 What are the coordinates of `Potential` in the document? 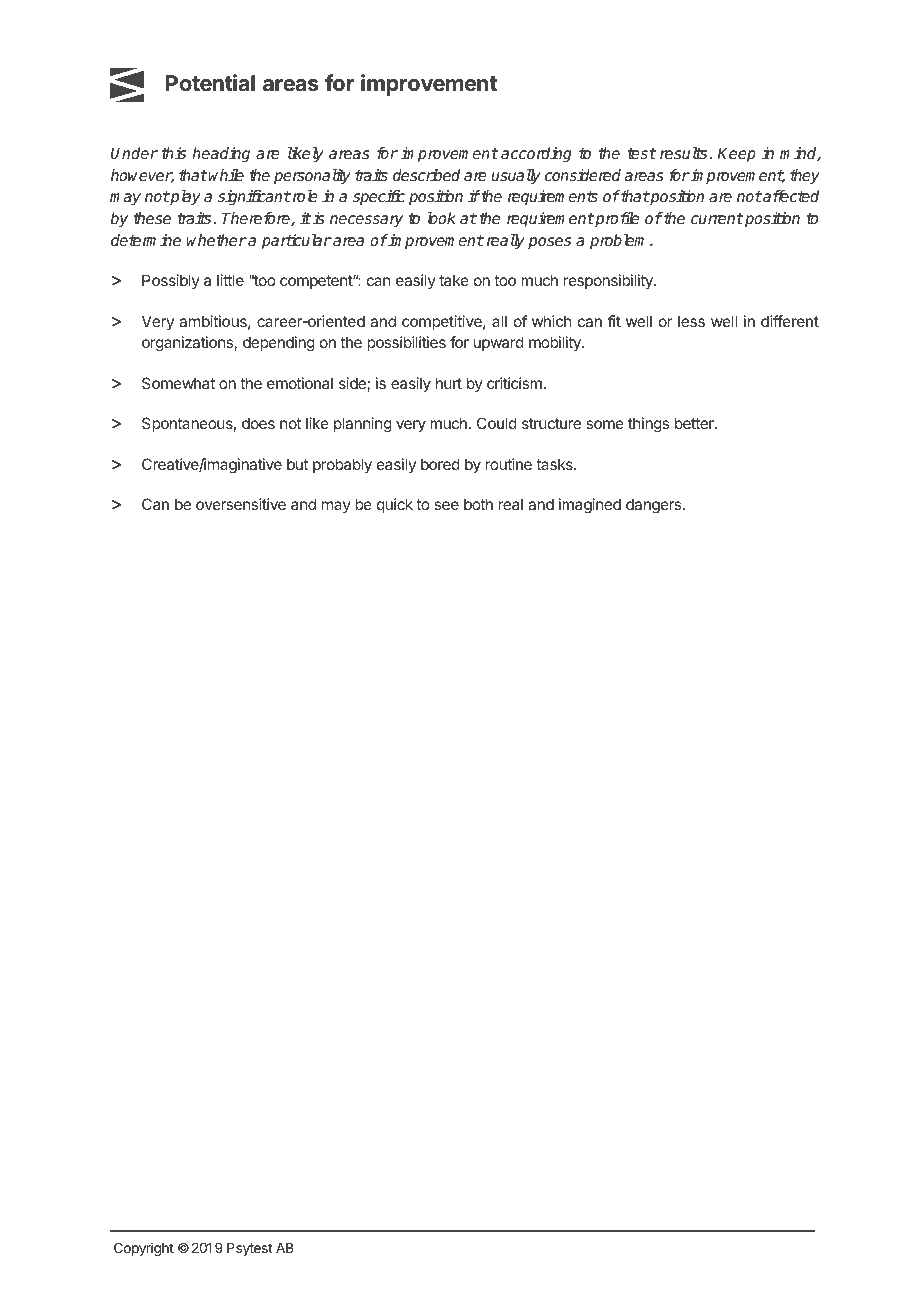 It's located at (210, 83).
